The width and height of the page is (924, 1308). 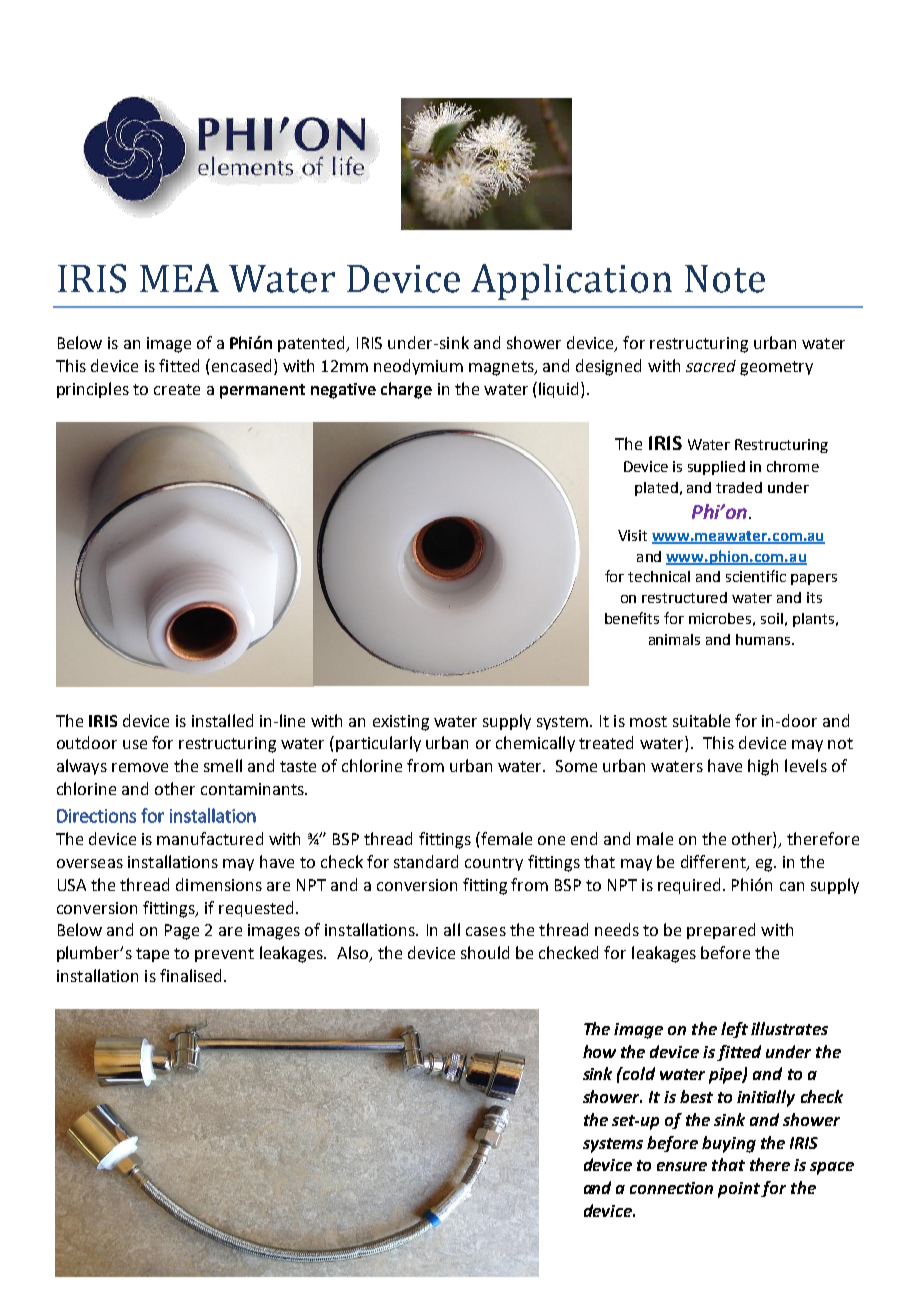 What do you see at coordinates (222, 720) in the page?
I see `installed` at bounding box center [222, 720].
